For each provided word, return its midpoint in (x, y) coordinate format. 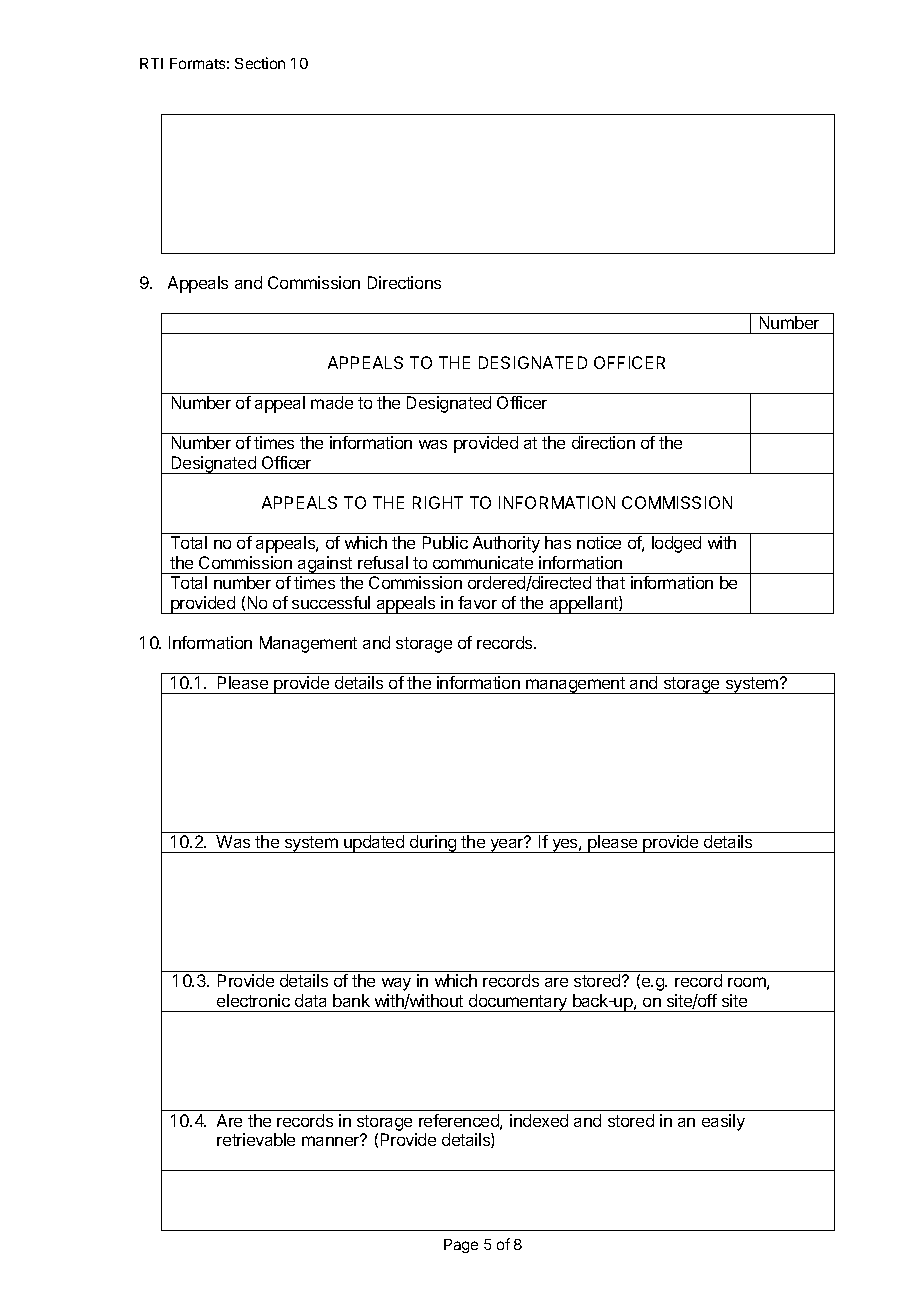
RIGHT (438, 502)
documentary (518, 1003)
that (610, 582)
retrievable (256, 1139)
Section (260, 63)
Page (461, 1246)
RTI (151, 63)
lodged (676, 544)
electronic (253, 1000)
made (332, 402)
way (396, 984)
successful (331, 602)
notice (599, 542)
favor (477, 602)
